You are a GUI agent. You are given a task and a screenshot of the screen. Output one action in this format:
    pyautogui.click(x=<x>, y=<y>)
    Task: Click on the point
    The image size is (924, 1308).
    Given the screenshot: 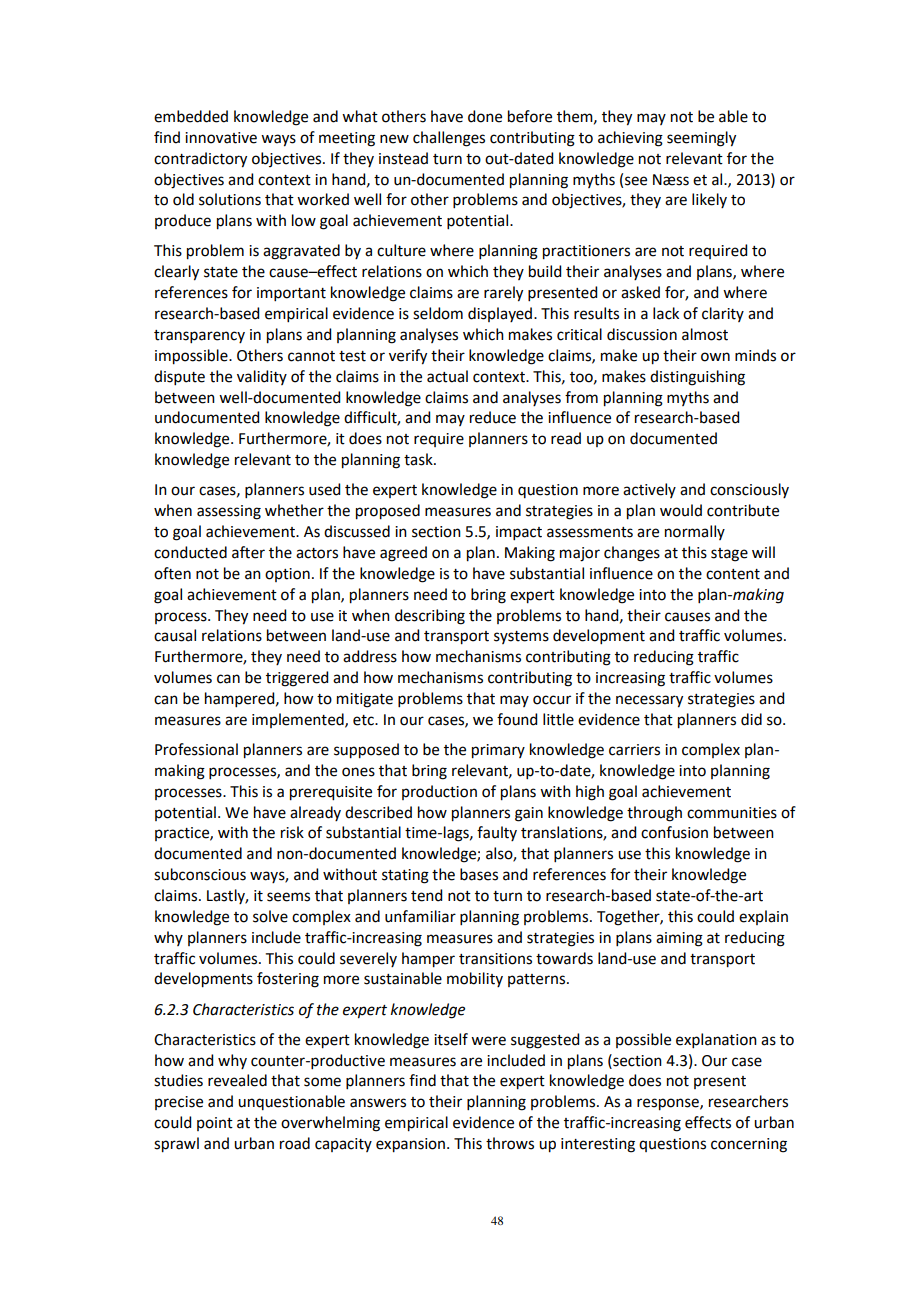 What is the action you would take?
    pyautogui.click(x=215, y=1124)
